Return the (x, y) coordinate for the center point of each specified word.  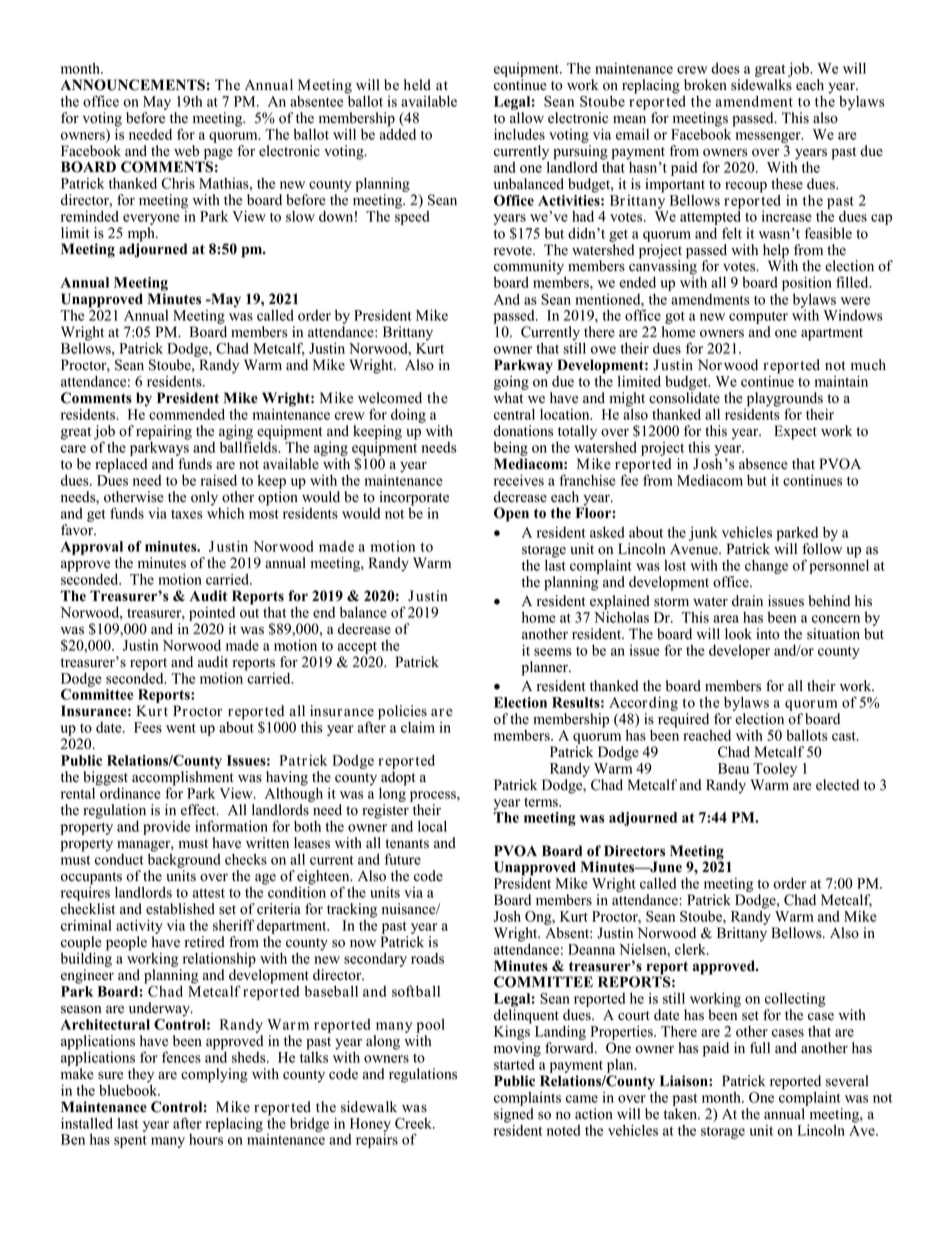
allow (527, 118)
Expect (795, 432)
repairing (164, 432)
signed (514, 1116)
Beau (733, 768)
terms (542, 802)
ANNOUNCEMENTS (133, 85)
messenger (769, 137)
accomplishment (183, 779)
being (511, 450)
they (141, 1076)
